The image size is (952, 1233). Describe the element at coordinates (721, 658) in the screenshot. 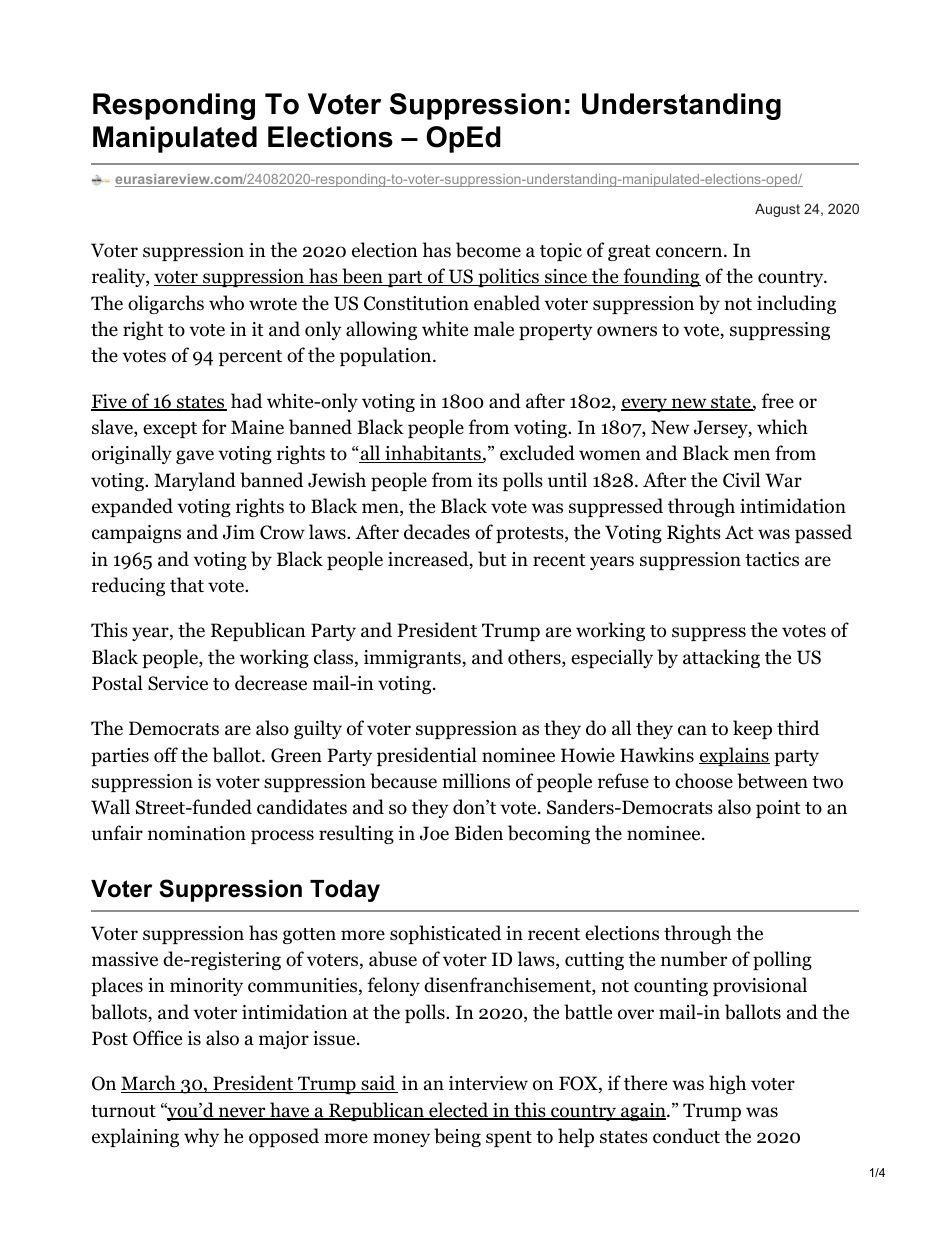

I see `attacking` at that location.
